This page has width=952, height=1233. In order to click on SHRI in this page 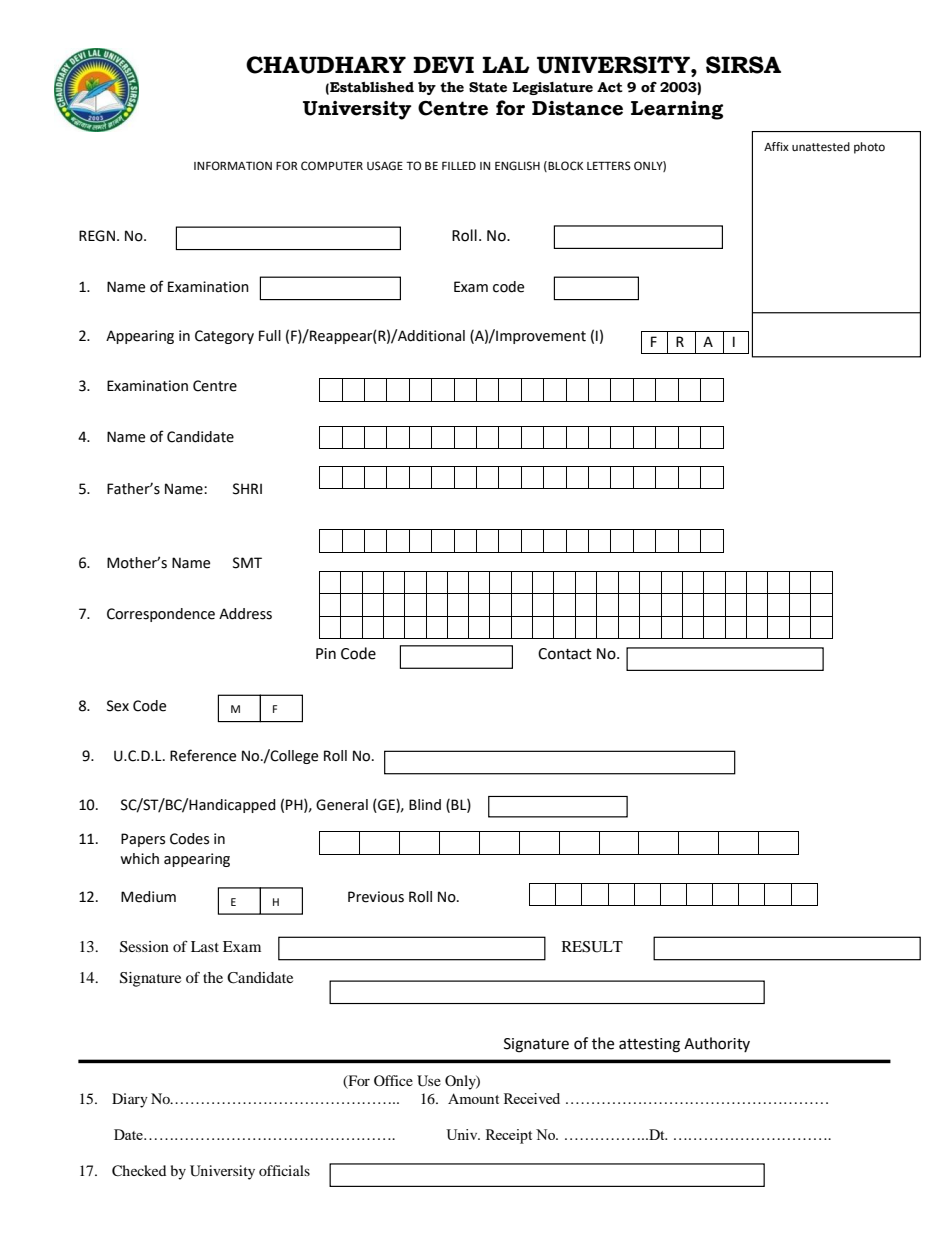, I will do `click(247, 489)`.
